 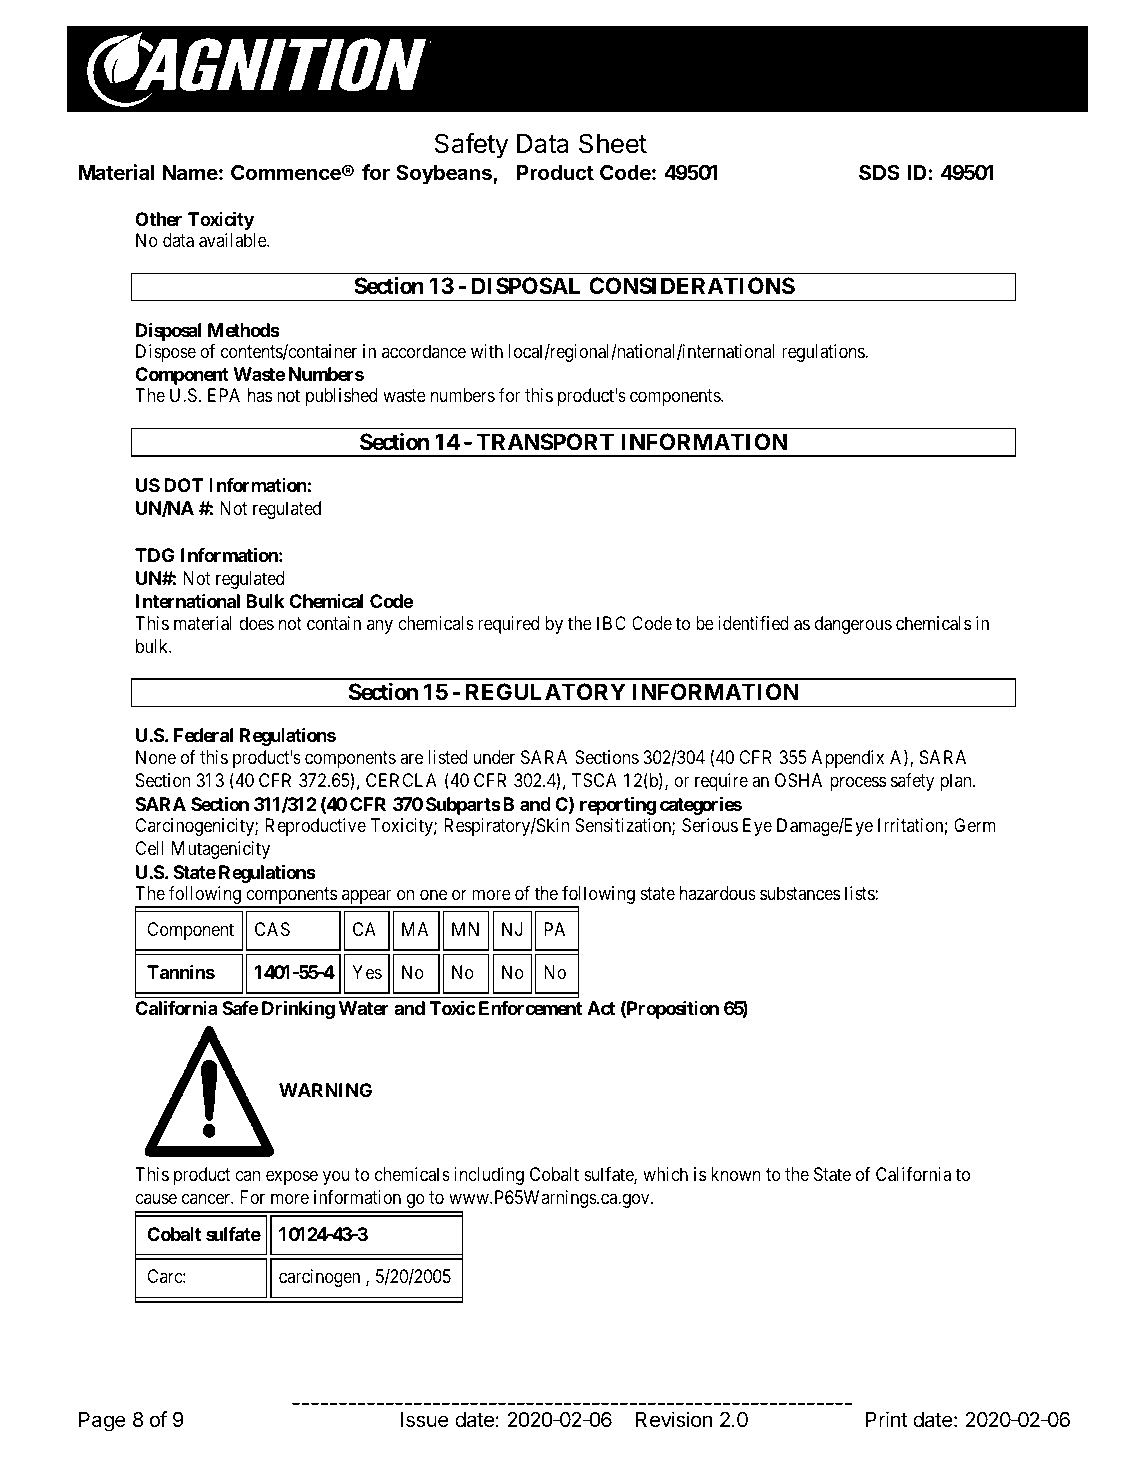 What do you see at coordinates (102, 1422) in the image?
I see `Page` at bounding box center [102, 1422].
